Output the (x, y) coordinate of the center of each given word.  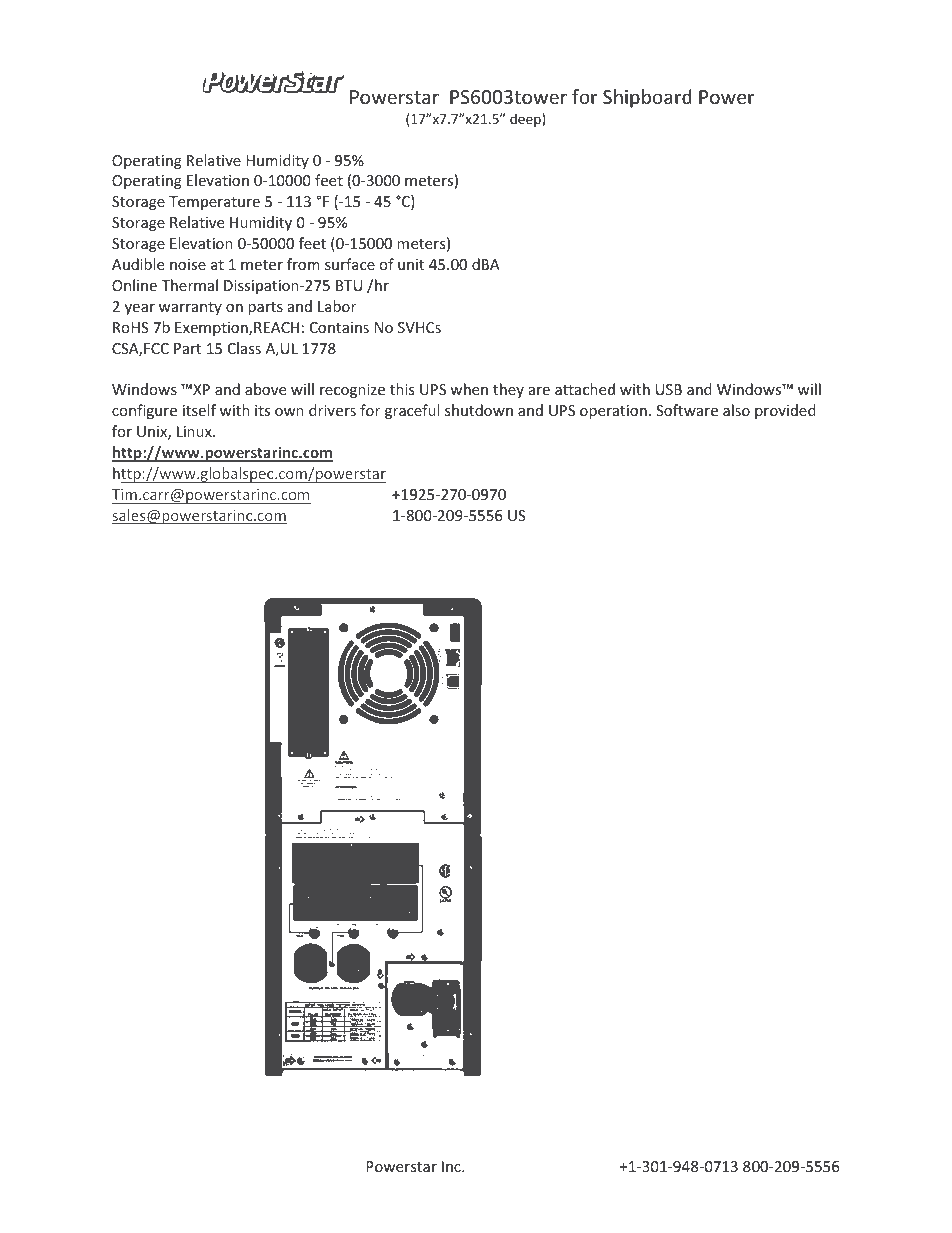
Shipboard (647, 98)
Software (687, 410)
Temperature (214, 203)
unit (411, 264)
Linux (195, 431)
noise (188, 264)
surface (350, 264)
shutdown (479, 410)
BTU (349, 285)
